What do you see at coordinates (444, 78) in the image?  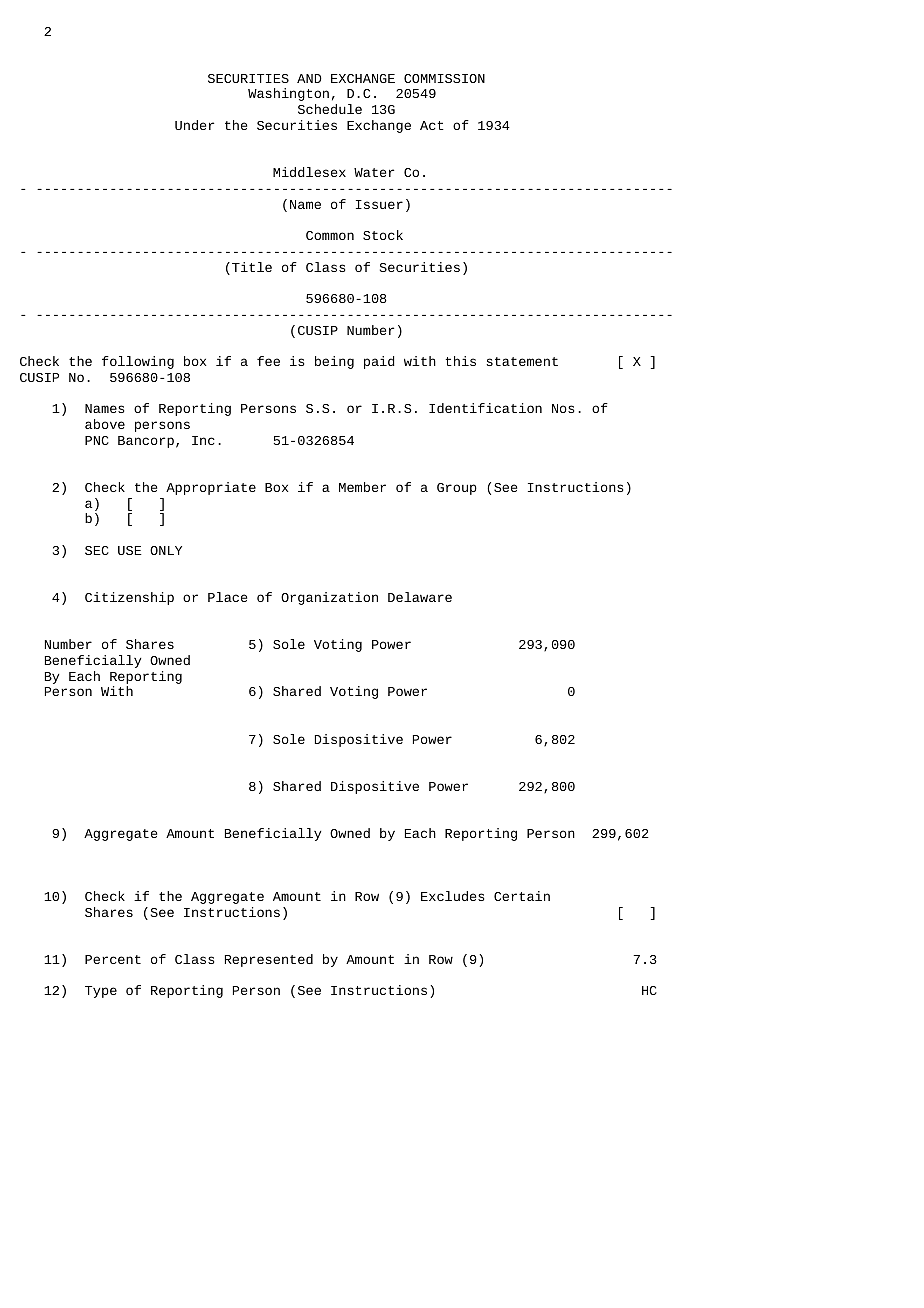 I see `COMMISSION` at bounding box center [444, 78].
